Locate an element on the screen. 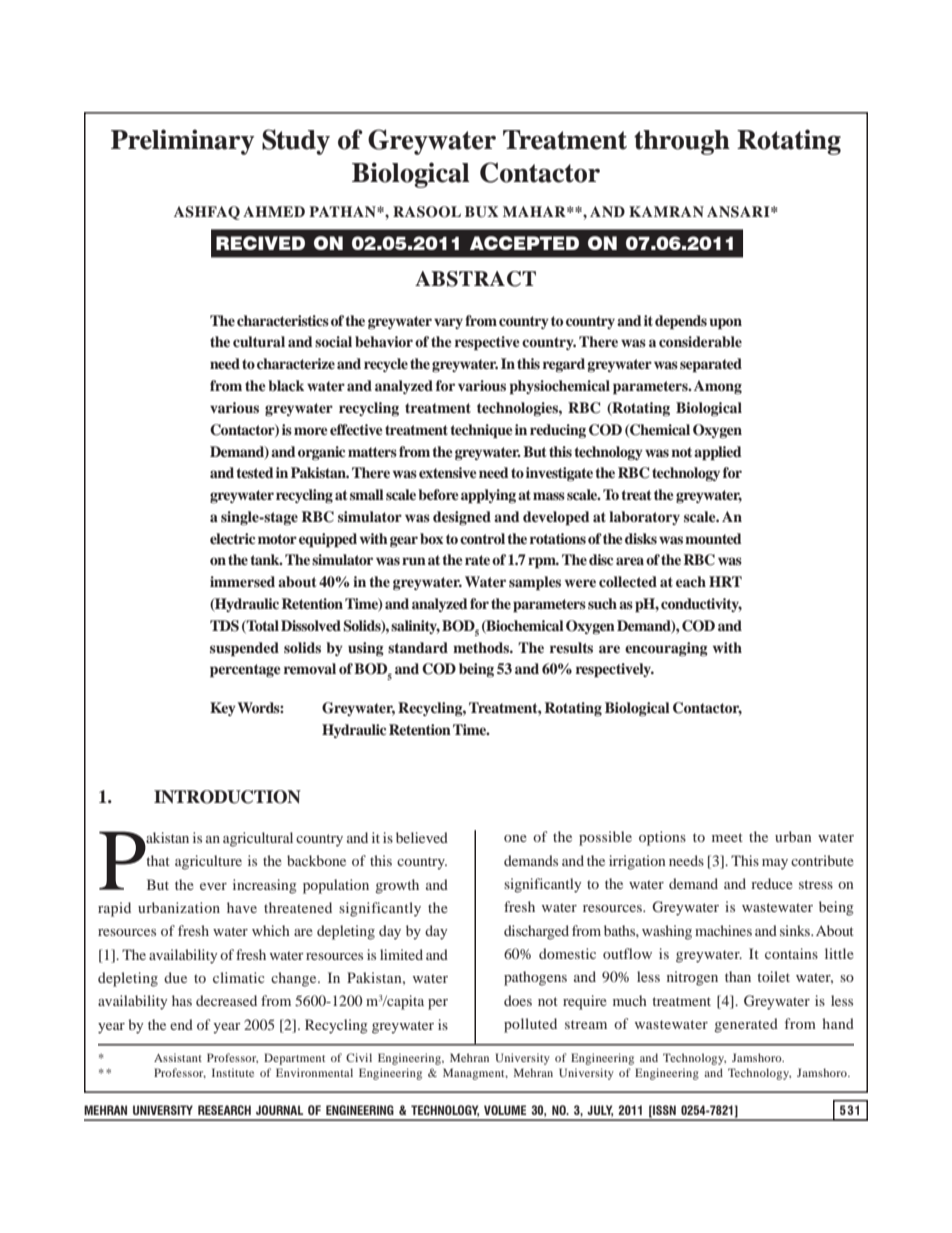  VOLUME is located at coordinates (505, 1110).
